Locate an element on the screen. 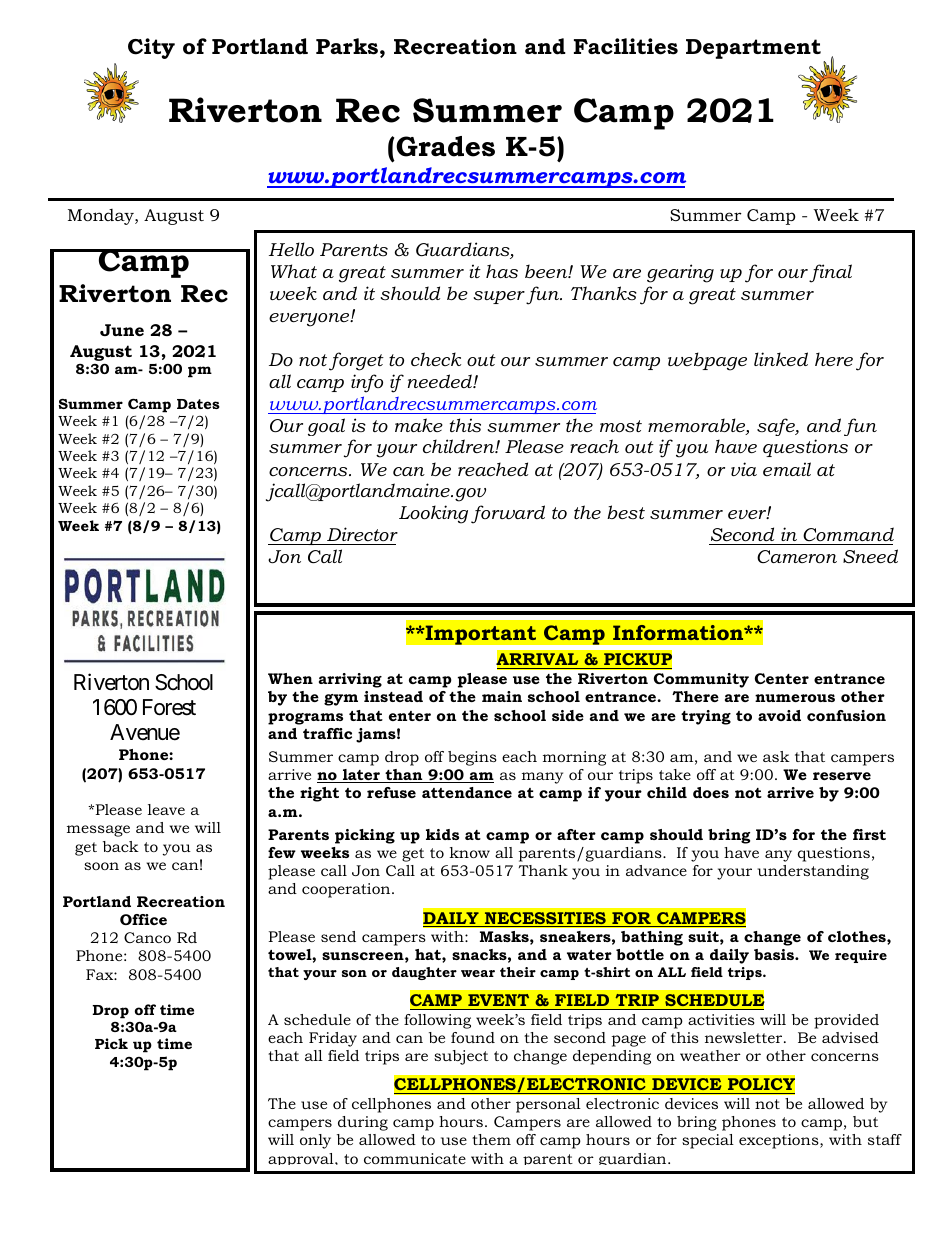  approval is located at coordinates (302, 1159).
